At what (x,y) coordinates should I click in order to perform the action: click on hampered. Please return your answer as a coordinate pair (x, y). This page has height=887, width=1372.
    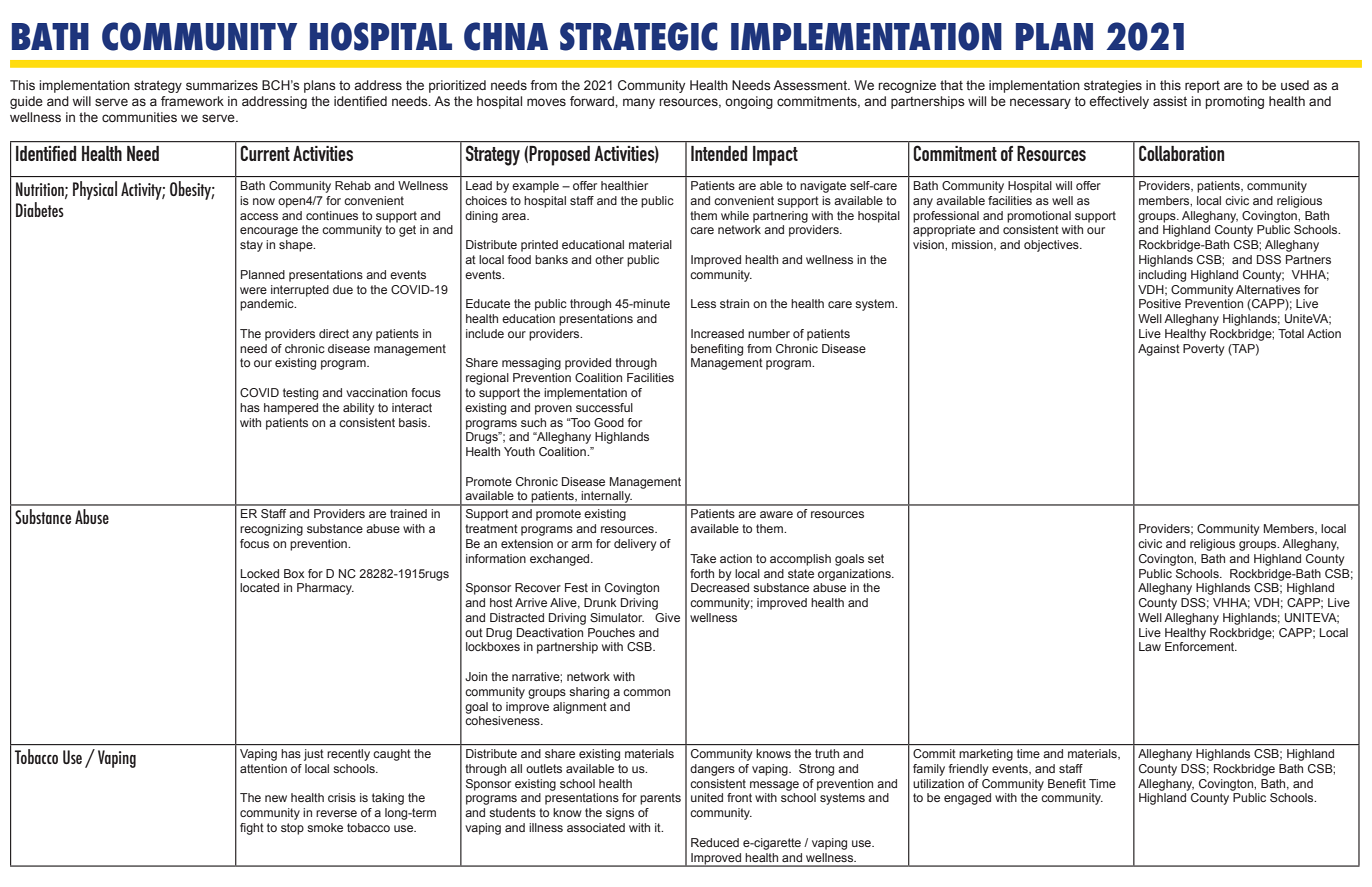
    Looking at the image, I should click on (291, 409).
